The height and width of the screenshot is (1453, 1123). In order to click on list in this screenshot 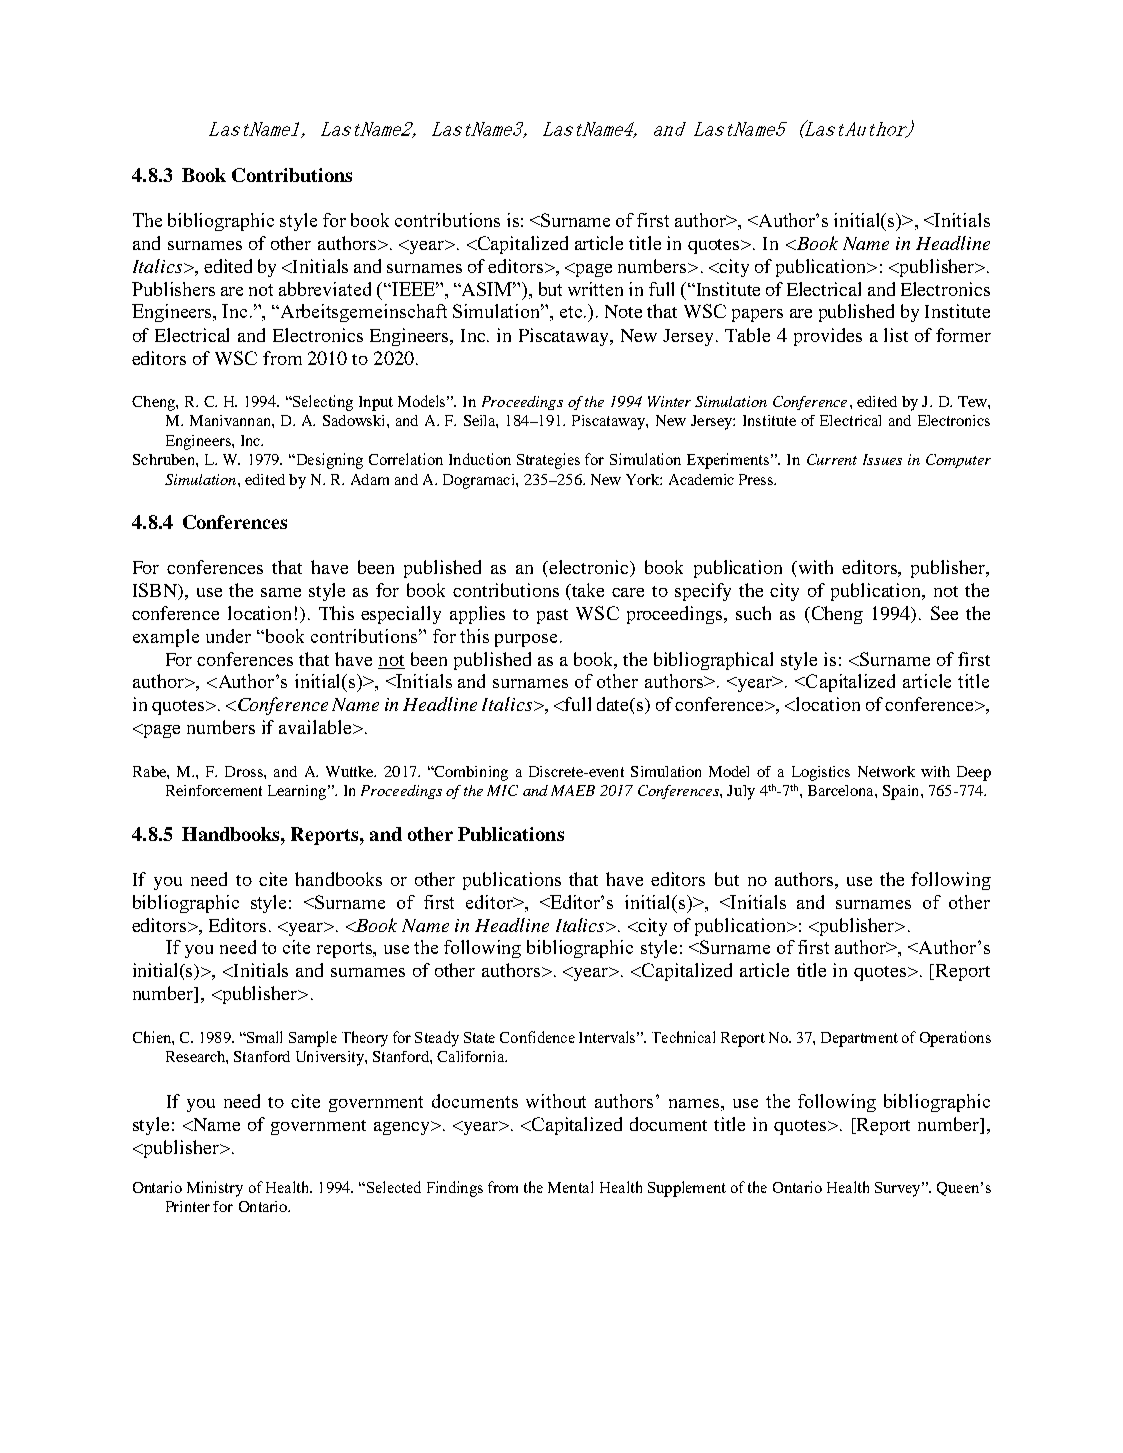, I will do `click(896, 335)`.
